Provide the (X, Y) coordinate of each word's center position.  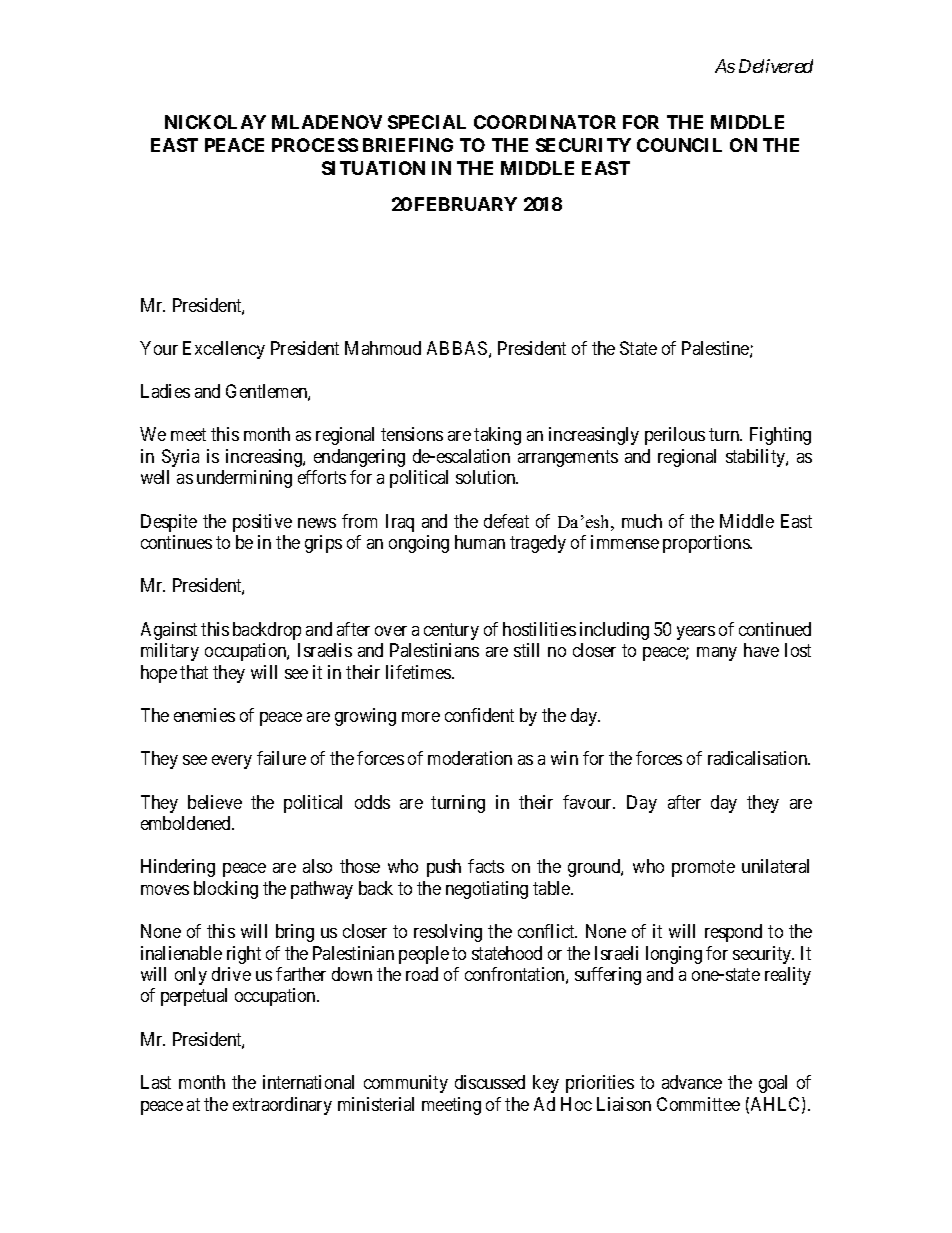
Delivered (776, 66)
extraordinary (282, 1106)
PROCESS (315, 145)
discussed (490, 1082)
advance (692, 1082)
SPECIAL (427, 122)
